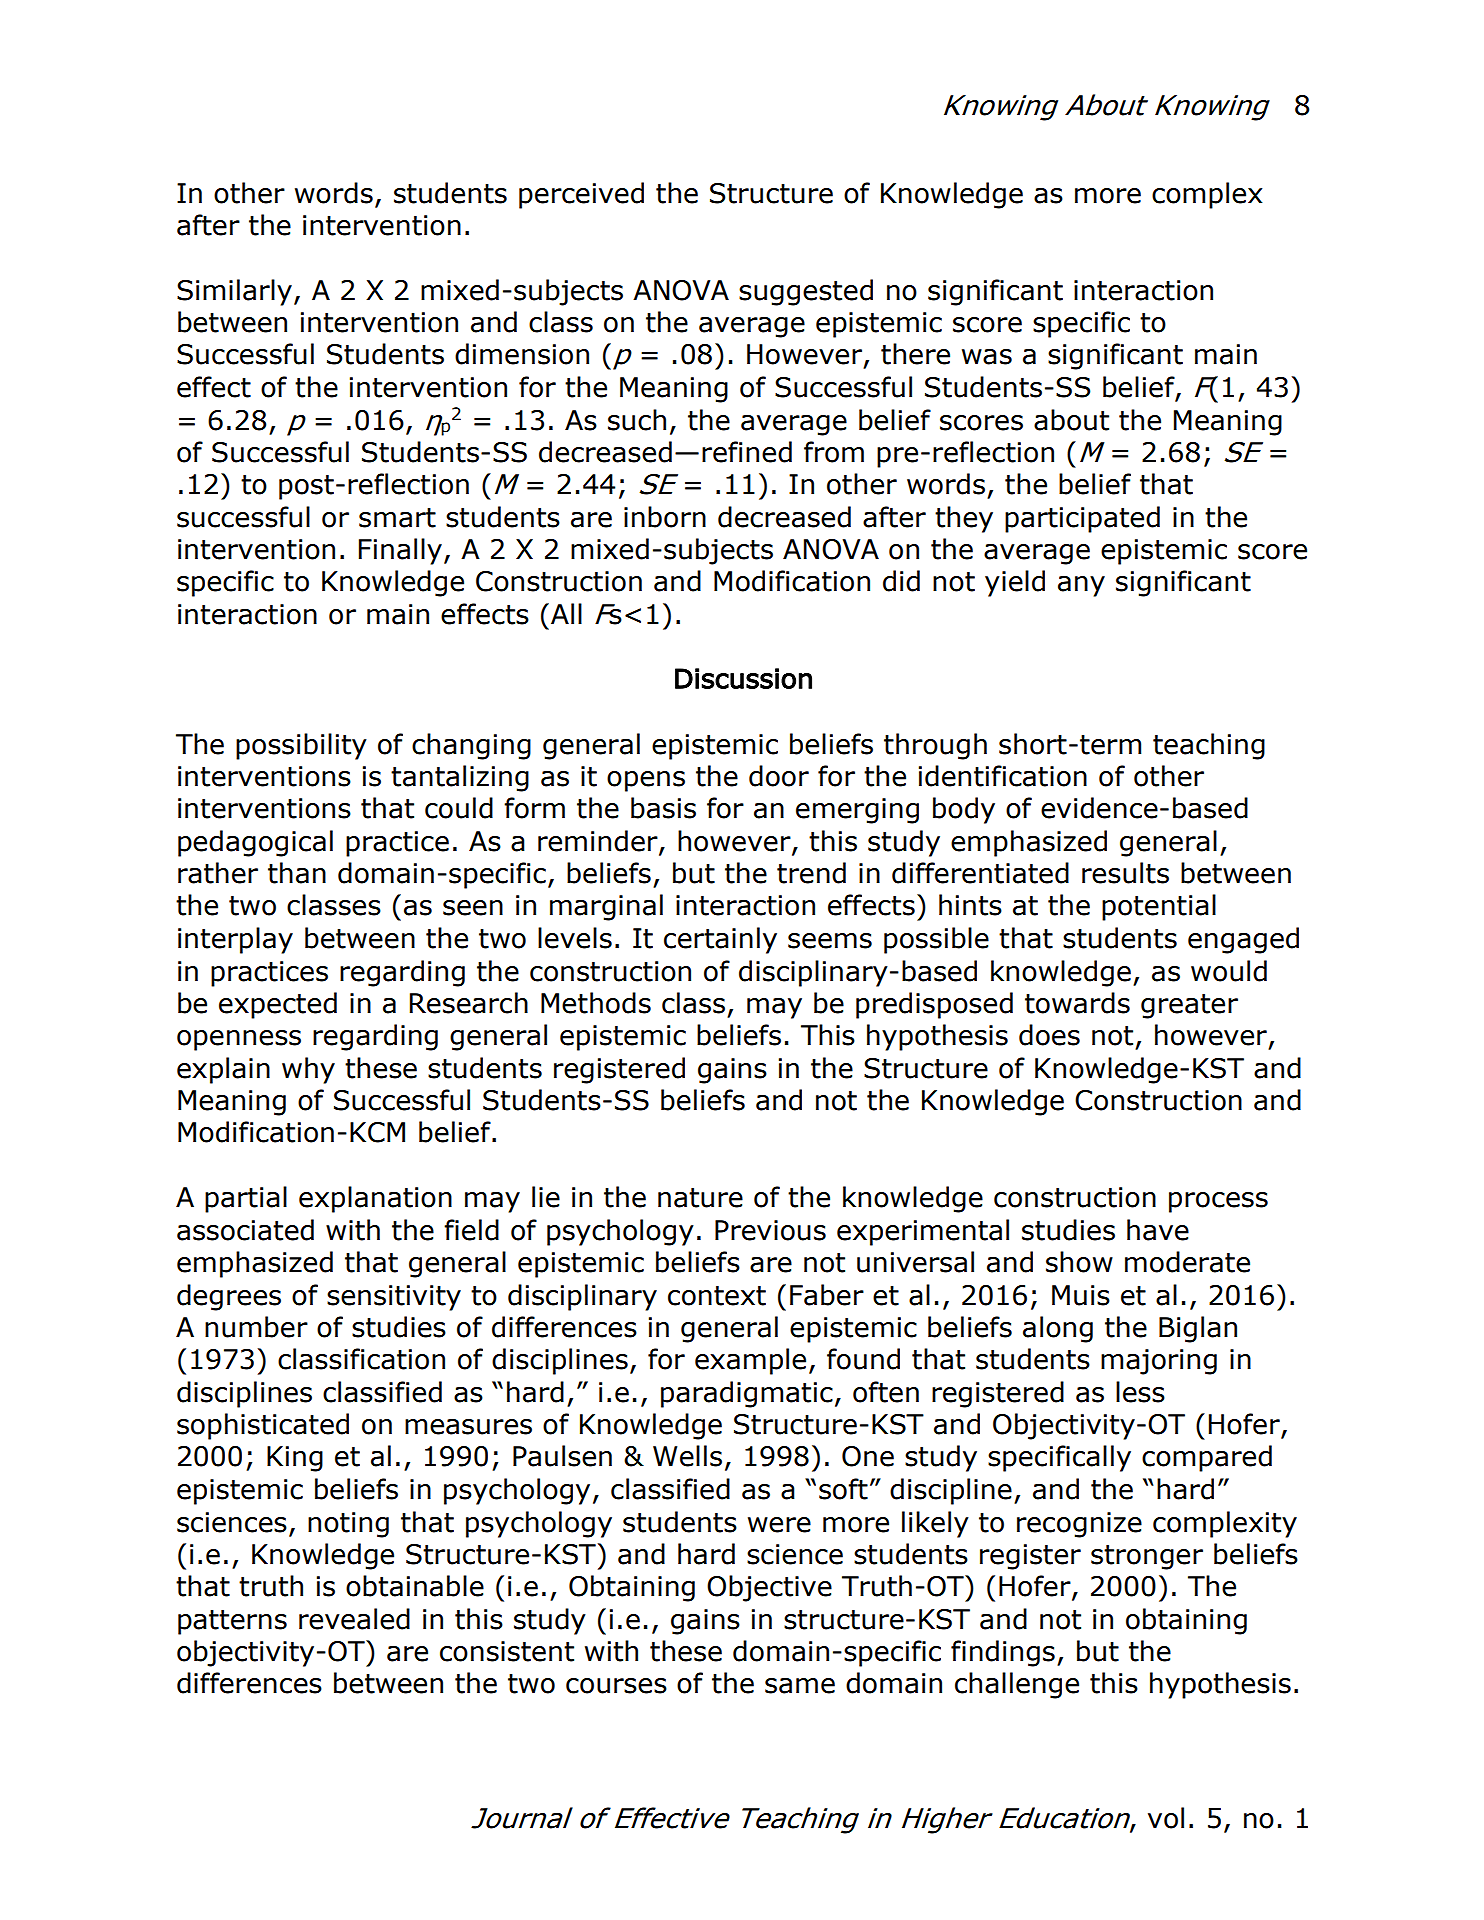 The image size is (1484, 1920). What do you see at coordinates (354, 1619) in the screenshot?
I see `revealed` at bounding box center [354, 1619].
